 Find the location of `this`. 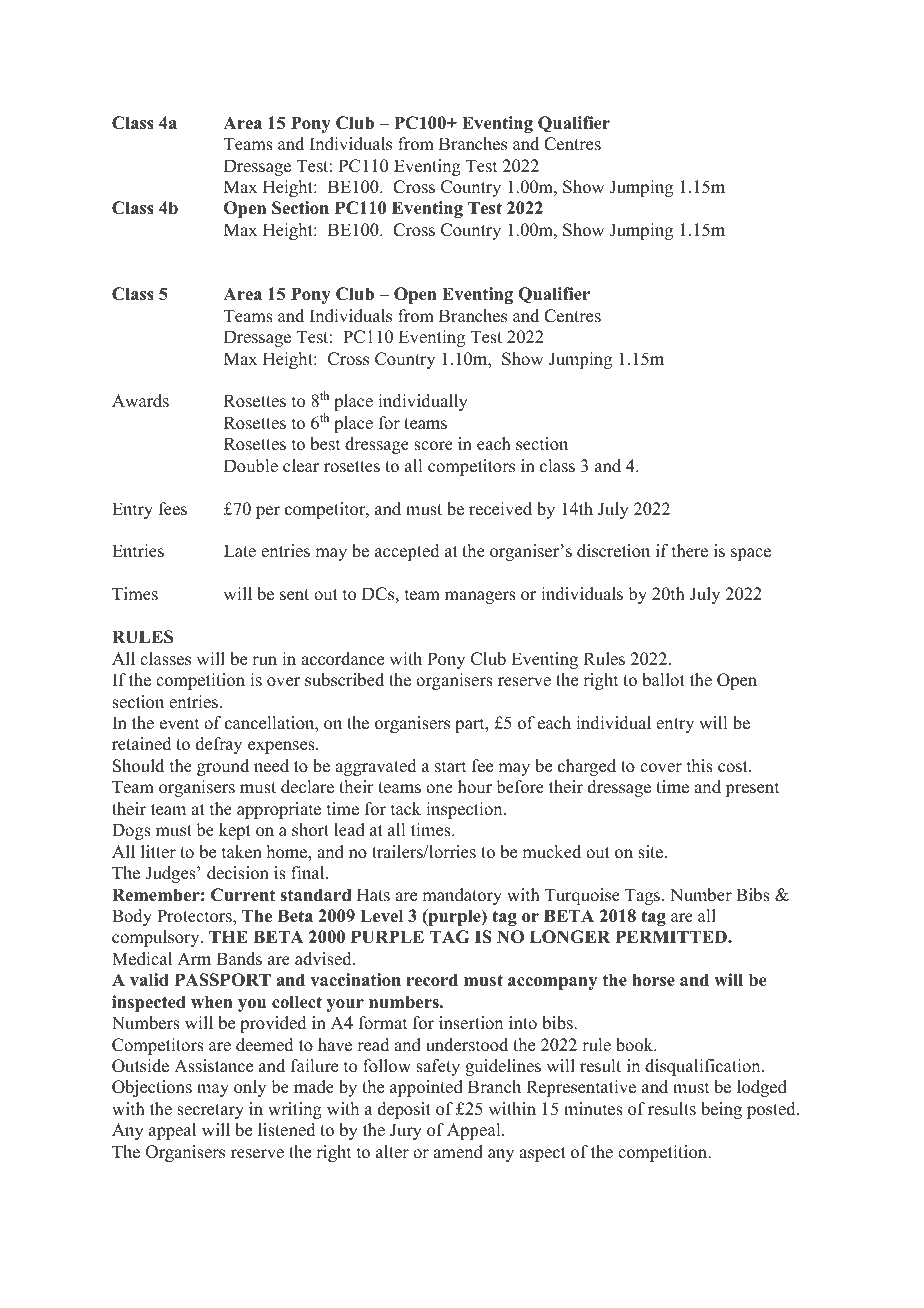

this is located at coordinates (700, 766).
